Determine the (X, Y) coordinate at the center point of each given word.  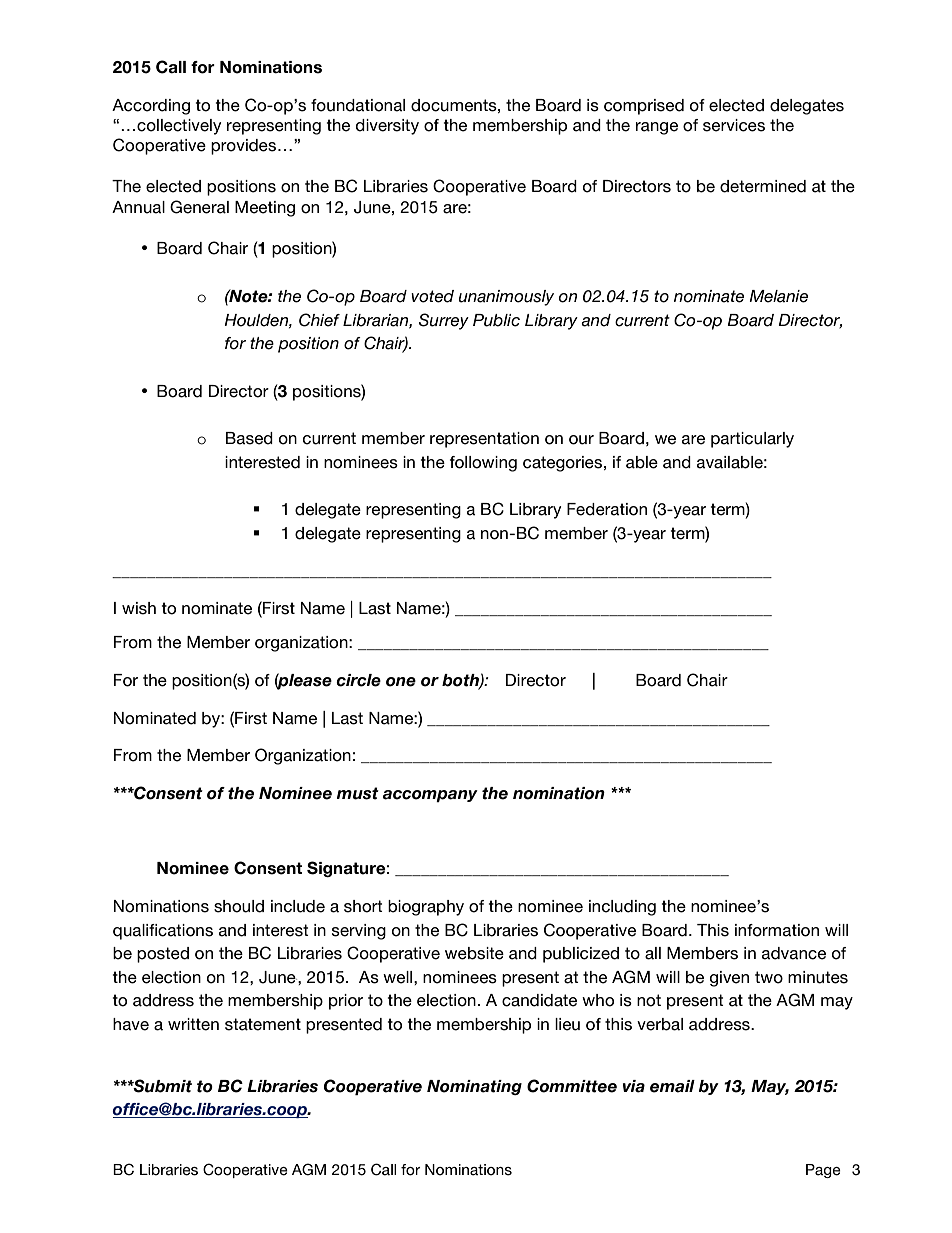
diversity (387, 127)
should (239, 906)
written (193, 1024)
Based (249, 438)
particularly (752, 440)
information (777, 930)
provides (245, 147)
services (734, 125)
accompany (430, 796)
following (483, 464)
